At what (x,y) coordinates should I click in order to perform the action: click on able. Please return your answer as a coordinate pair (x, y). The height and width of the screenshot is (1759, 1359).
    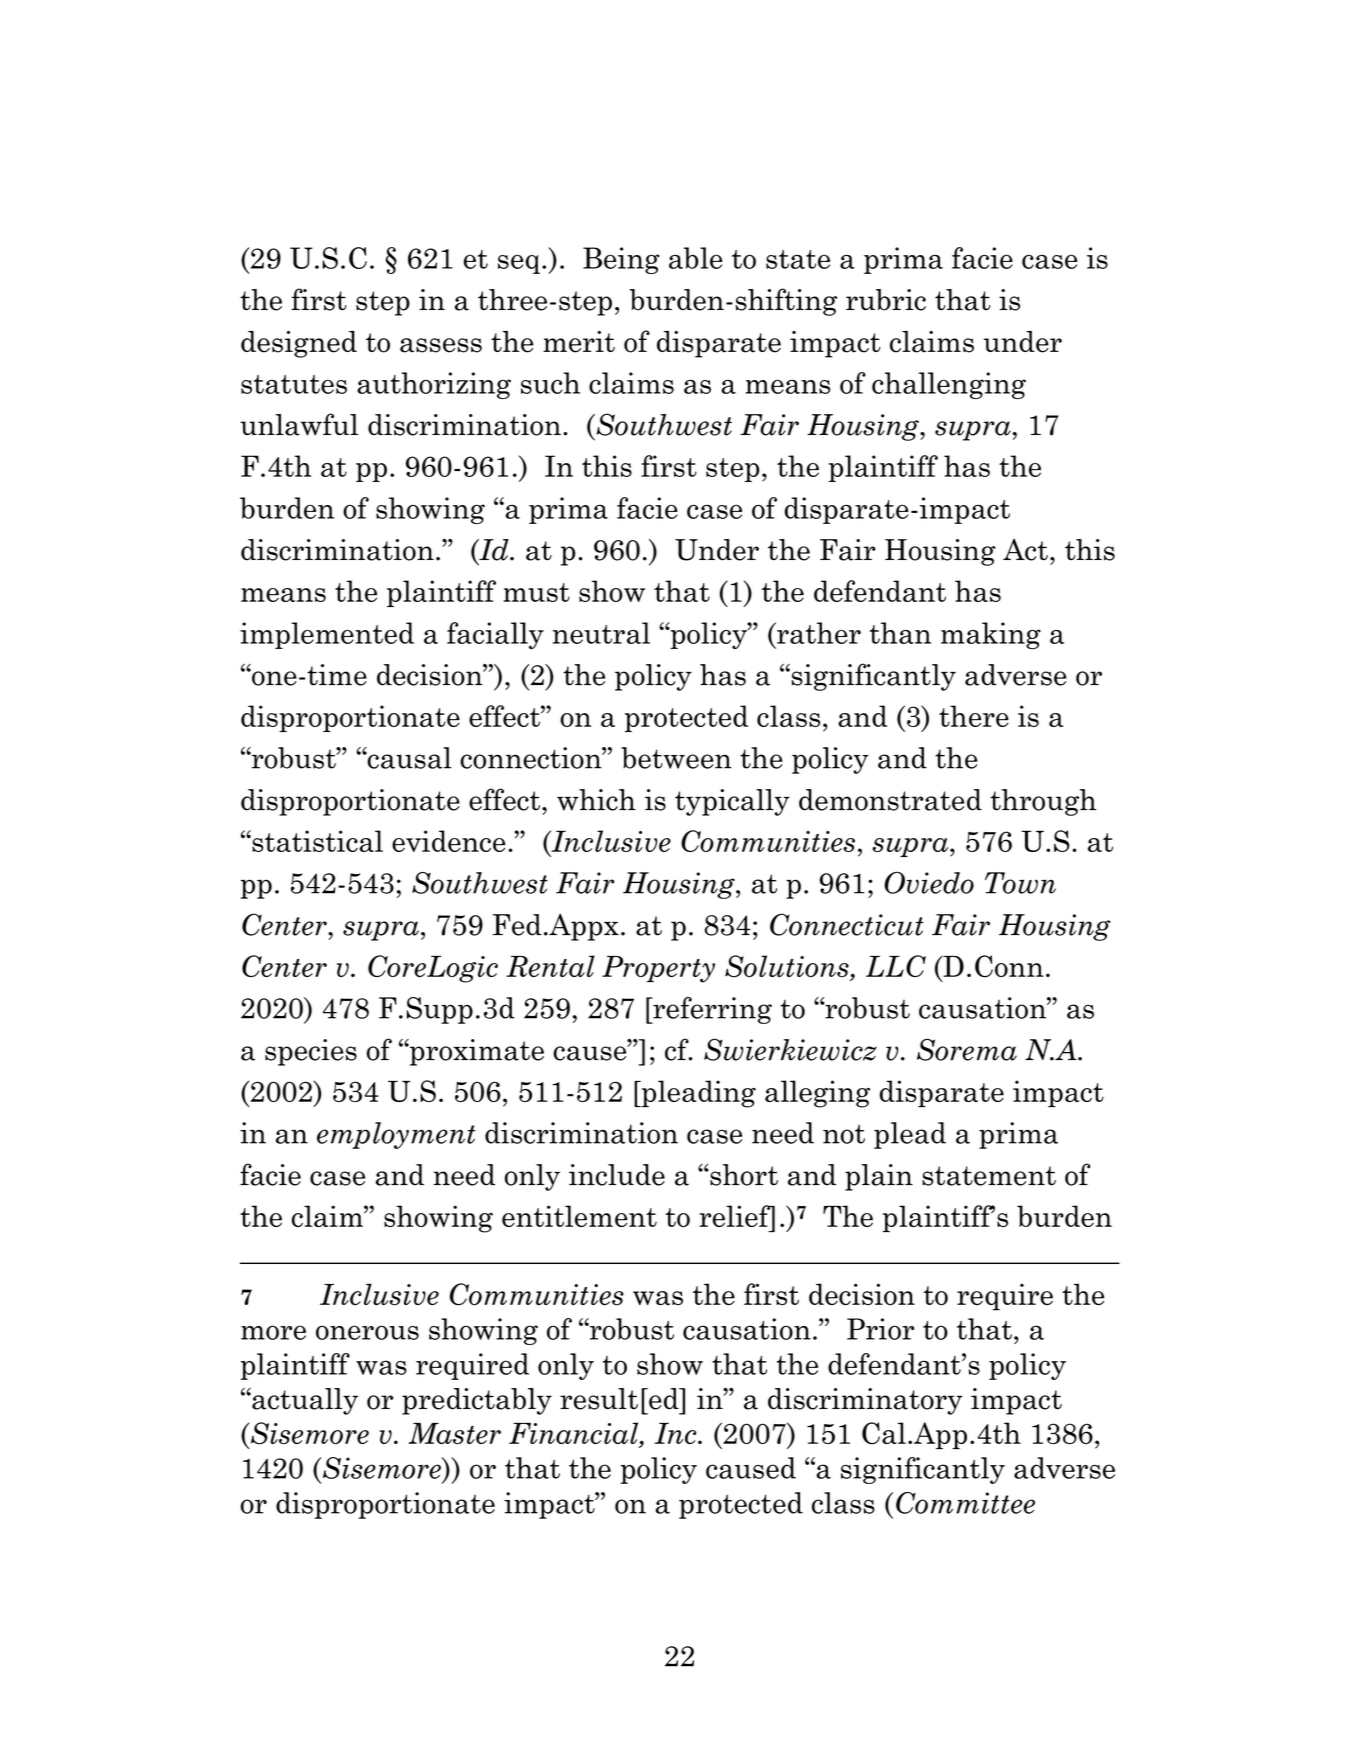
    Looking at the image, I should click on (695, 258).
